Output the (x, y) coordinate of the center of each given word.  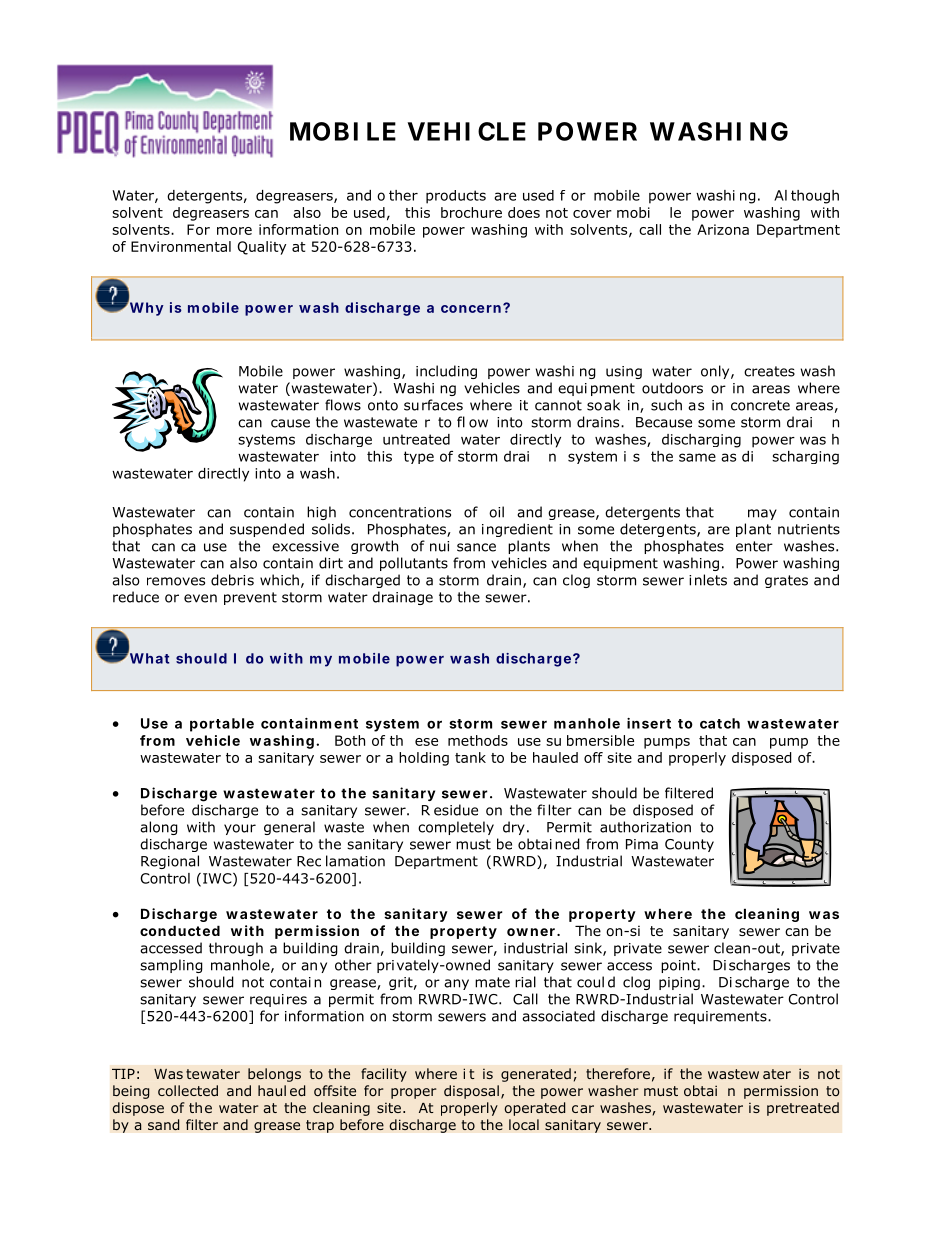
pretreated (803, 1109)
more (234, 231)
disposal (471, 1092)
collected (188, 1090)
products (456, 197)
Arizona (723, 229)
